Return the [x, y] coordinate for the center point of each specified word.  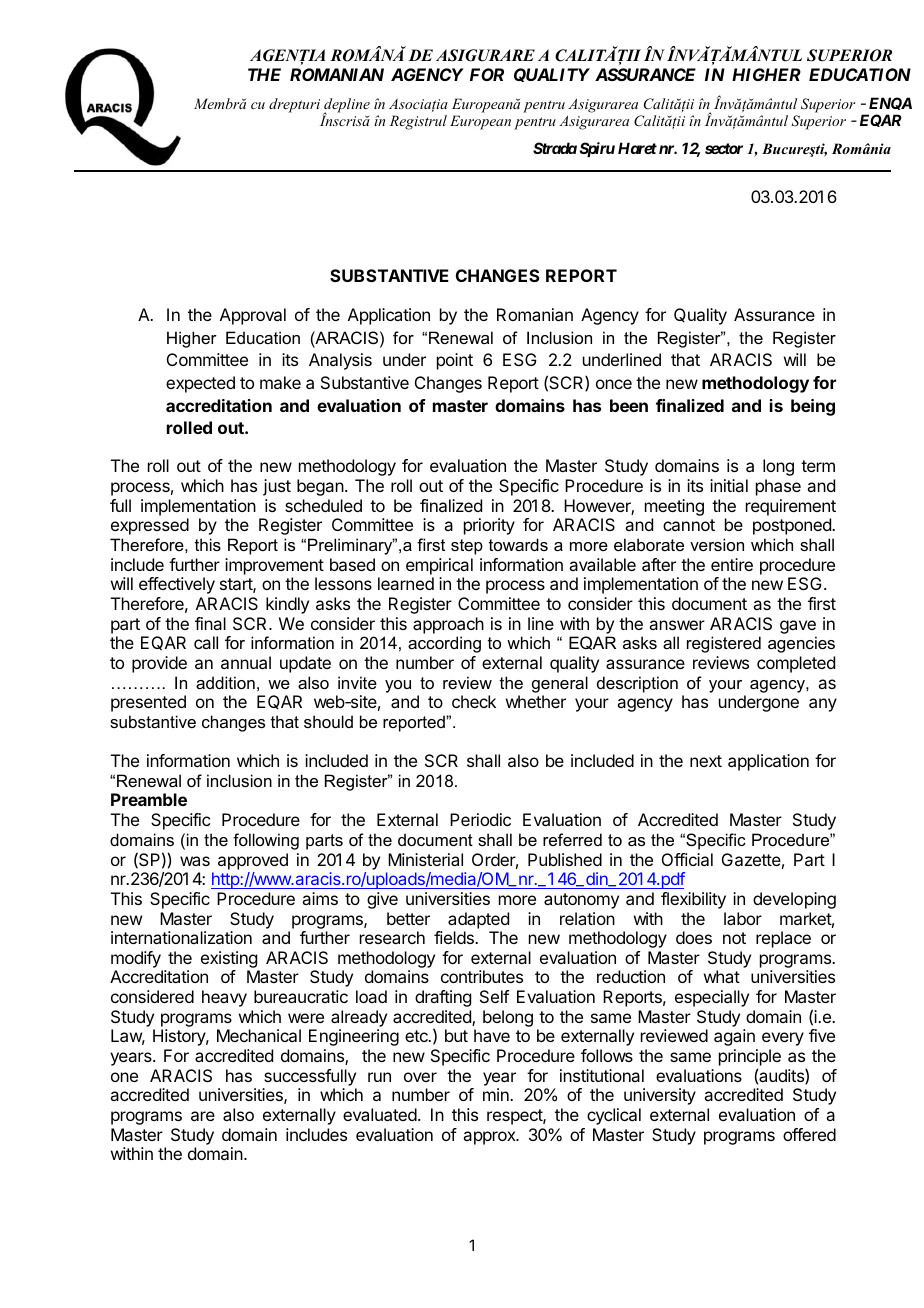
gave [798, 627]
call [206, 642]
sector [724, 148]
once [614, 384]
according [444, 644]
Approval [253, 316]
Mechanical [259, 1035]
